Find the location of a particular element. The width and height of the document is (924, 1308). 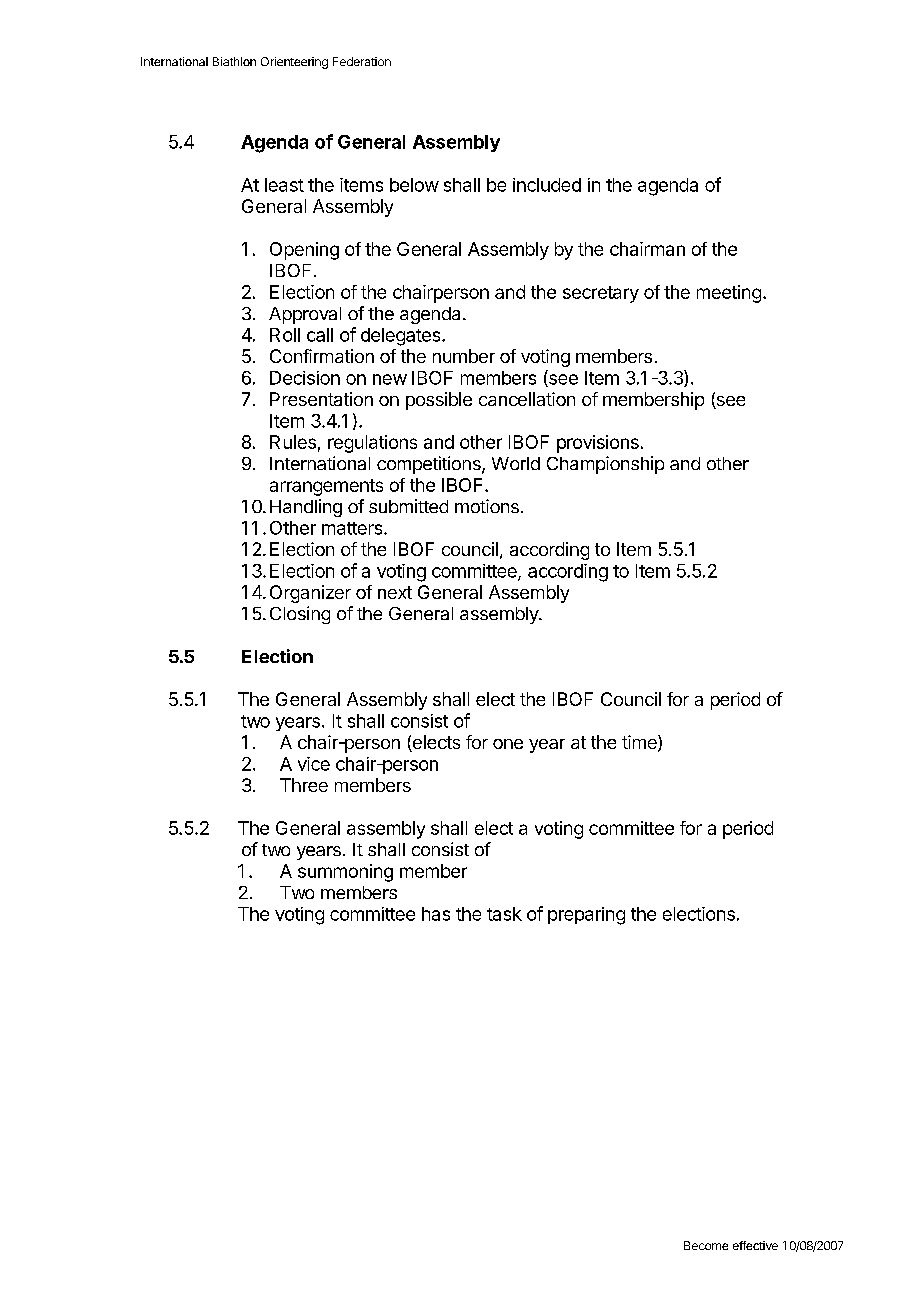

has is located at coordinates (436, 914).
